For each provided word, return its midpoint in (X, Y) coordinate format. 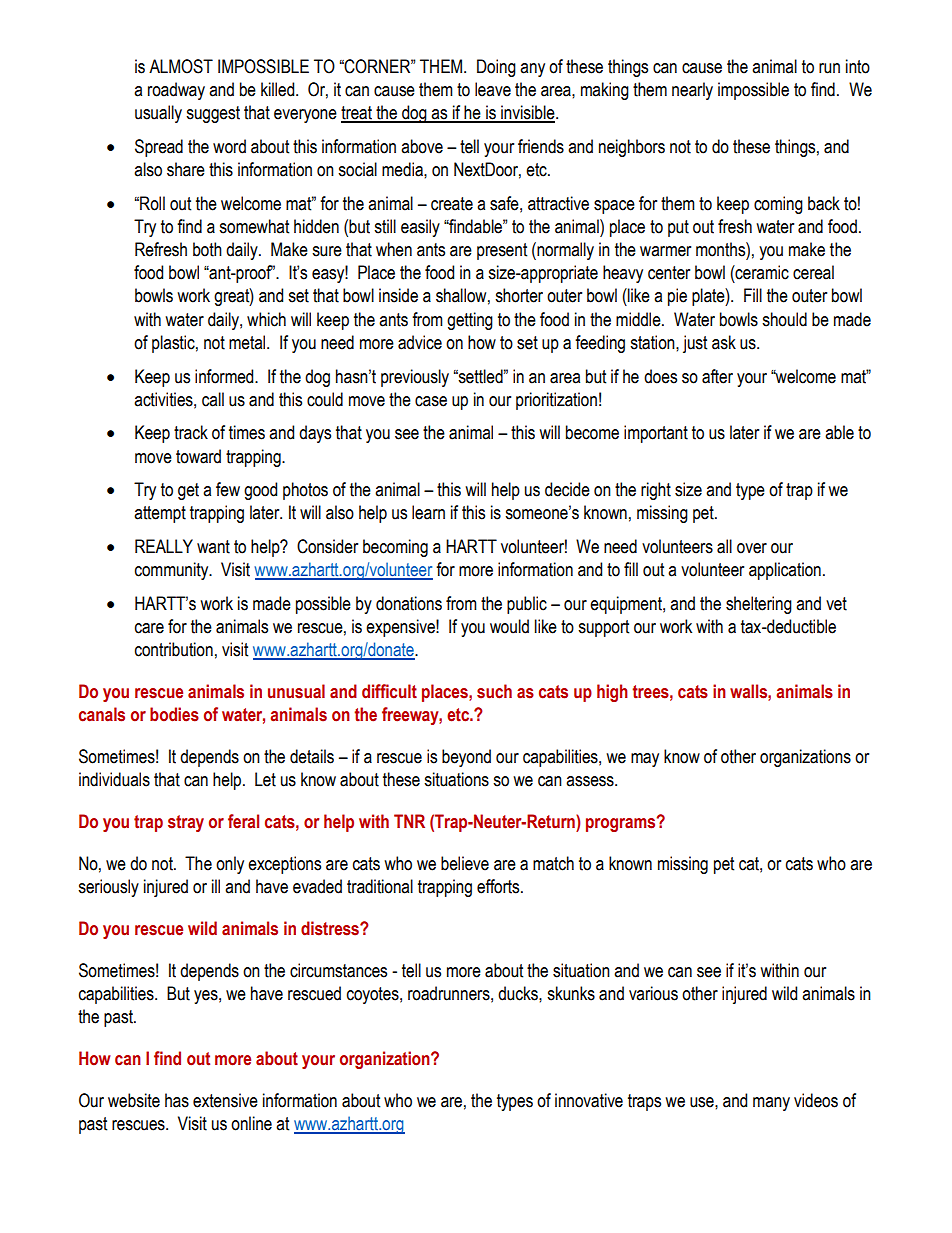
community (173, 571)
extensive (225, 1100)
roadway (176, 91)
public (527, 605)
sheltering (759, 605)
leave (493, 89)
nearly (692, 91)
